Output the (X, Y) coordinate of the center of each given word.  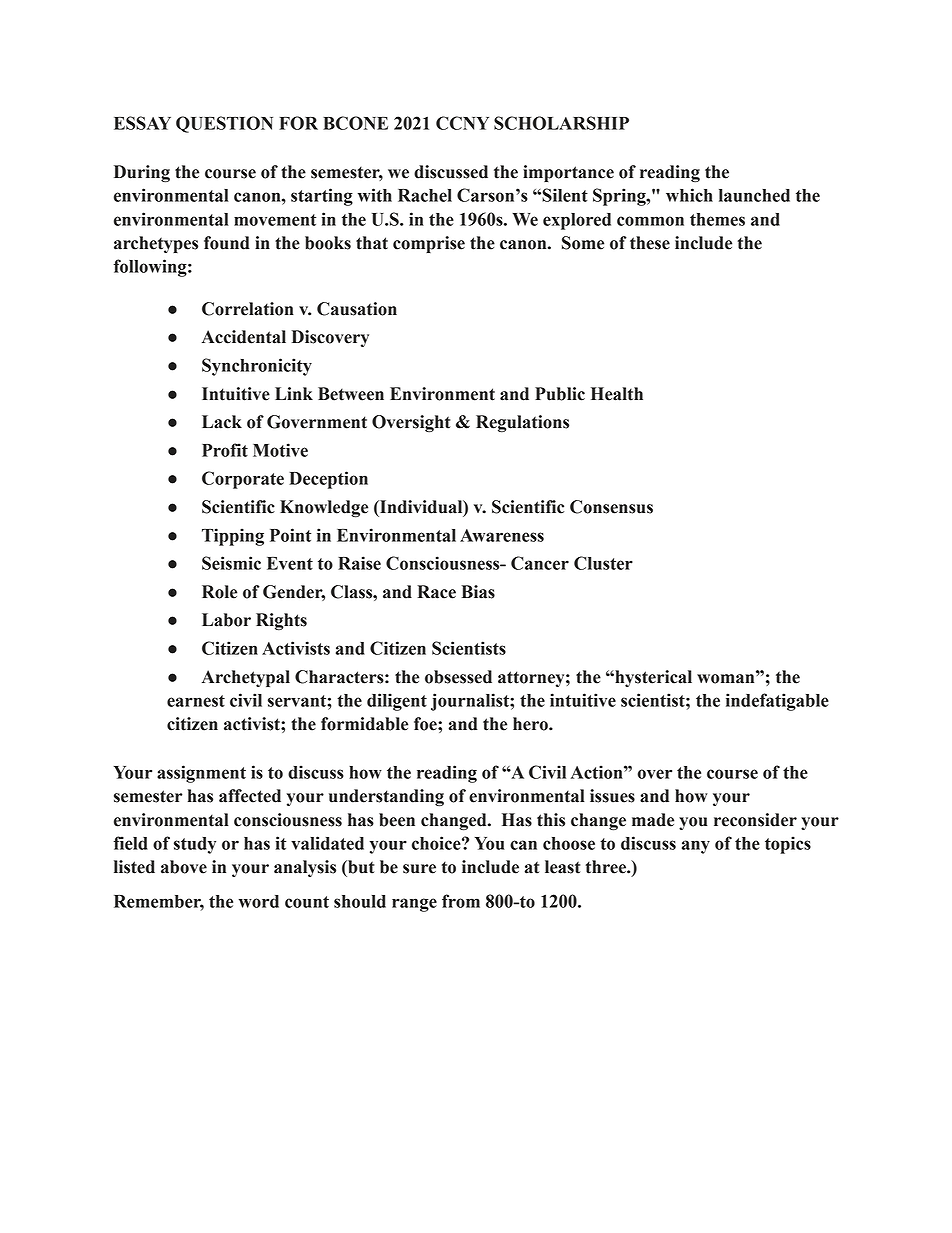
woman (727, 677)
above (184, 867)
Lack (222, 422)
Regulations (522, 424)
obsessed (458, 677)
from (461, 901)
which (689, 195)
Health (617, 394)
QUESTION (224, 124)
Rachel (425, 195)
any (696, 847)
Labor (226, 620)
